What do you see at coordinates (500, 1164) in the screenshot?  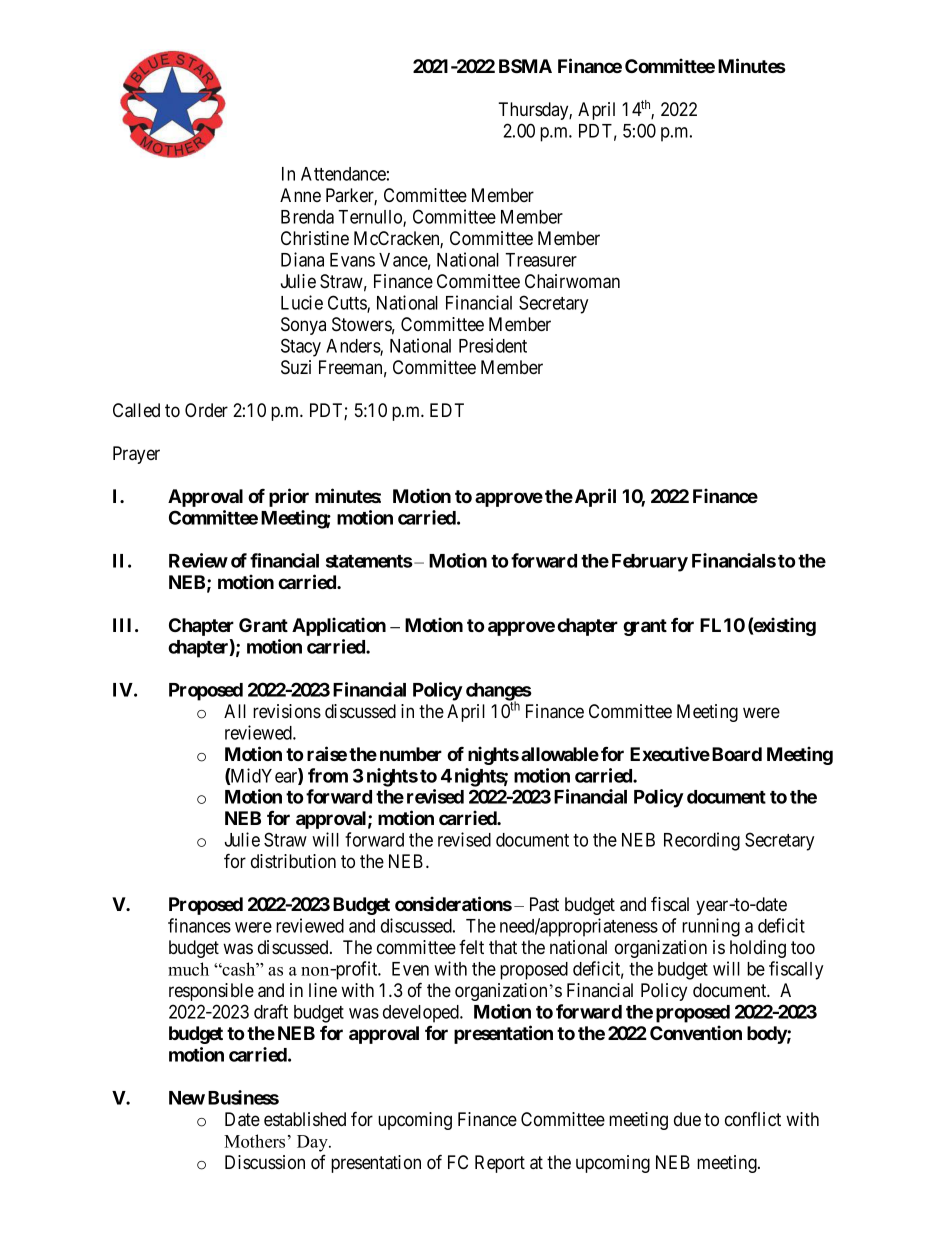 I see `Report` at bounding box center [500, 1164].
